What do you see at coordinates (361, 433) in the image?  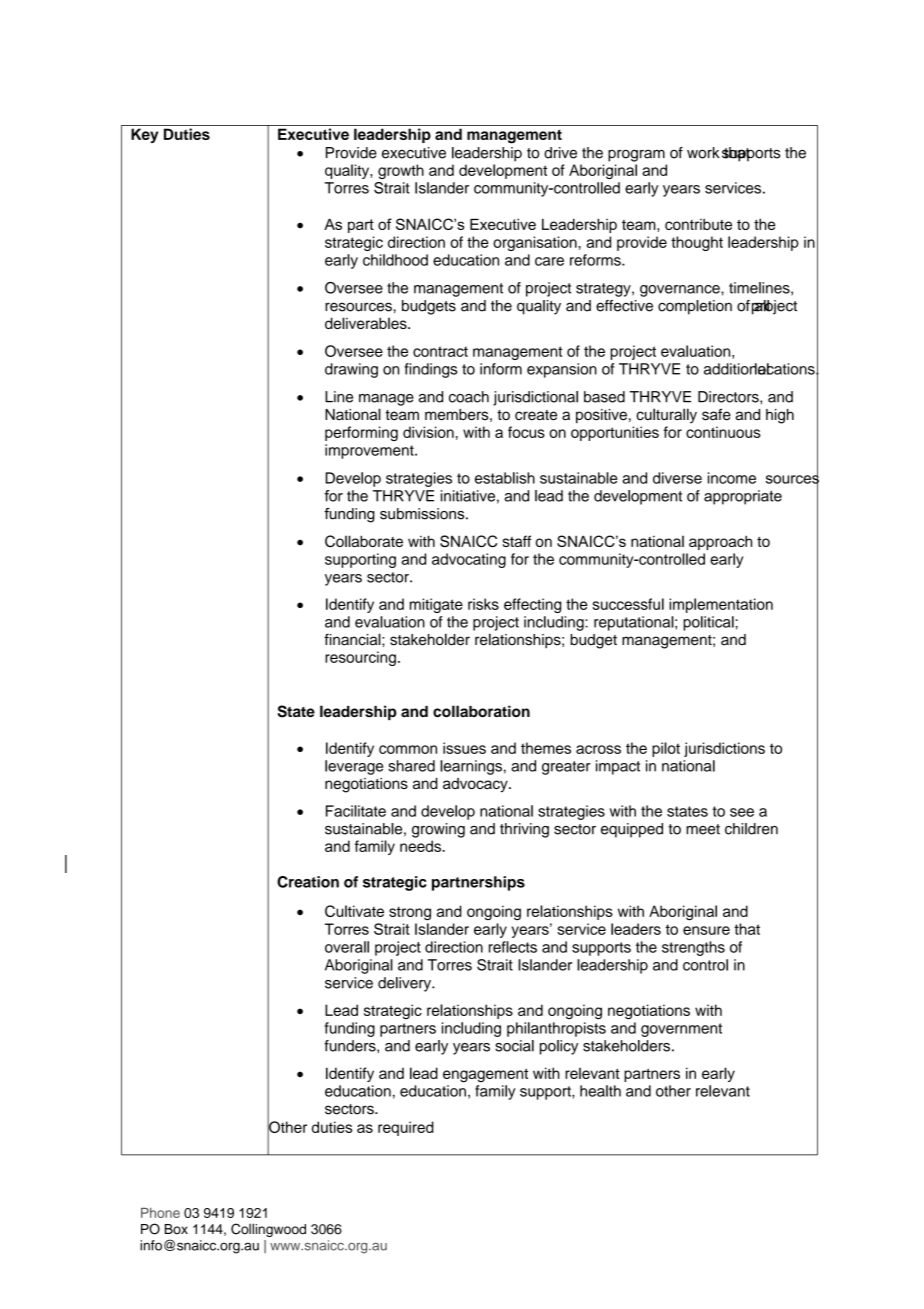 I see `performing` at bounding box center [361, 433].
